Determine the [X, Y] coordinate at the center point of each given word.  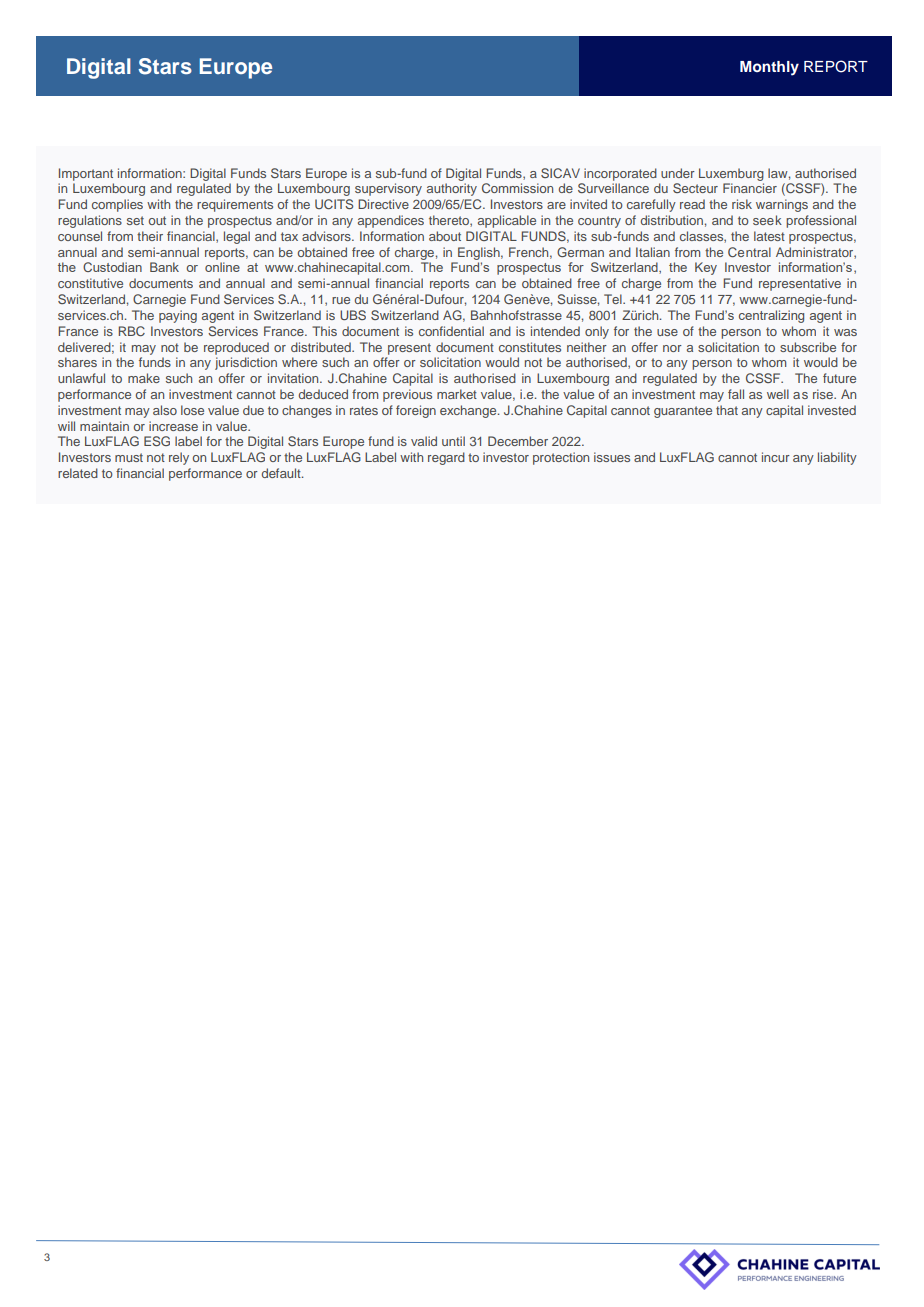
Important [86, 174]
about [445, 236]
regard [446, 458]
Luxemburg [731, 174]
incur [776, 457]
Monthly [769, 68]
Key [706, 268]
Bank [164, 267]
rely [179, 458]
